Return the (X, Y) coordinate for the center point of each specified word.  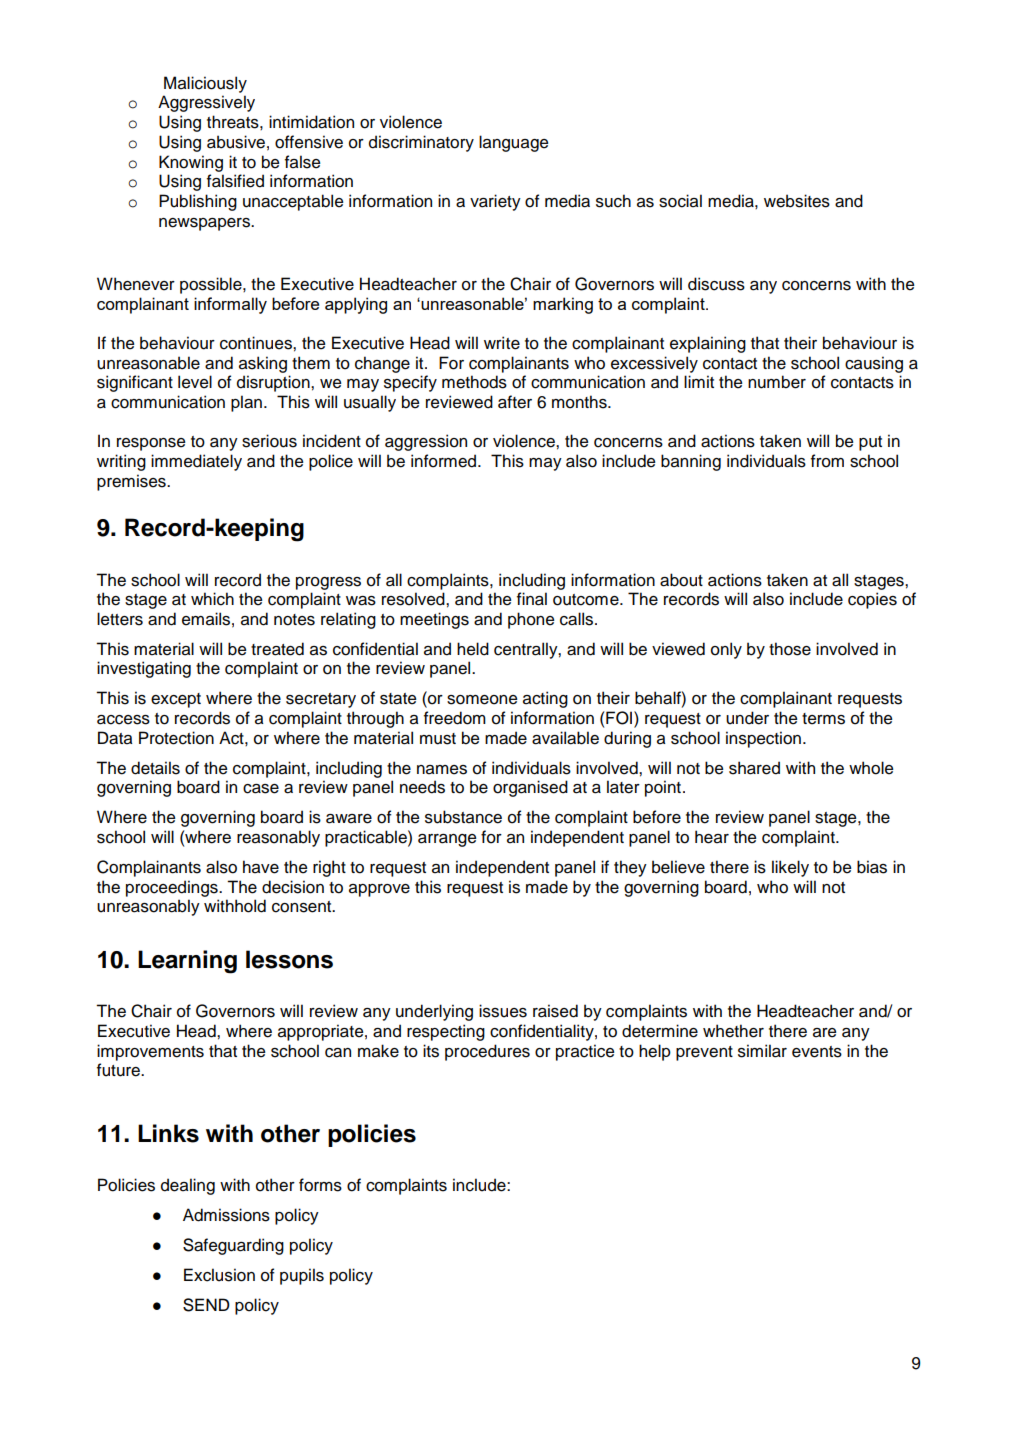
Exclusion (219, 1275)
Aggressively (206, 103)
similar (762, 1051)
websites (797, 201)
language (514, 143)
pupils (302, 1276)
